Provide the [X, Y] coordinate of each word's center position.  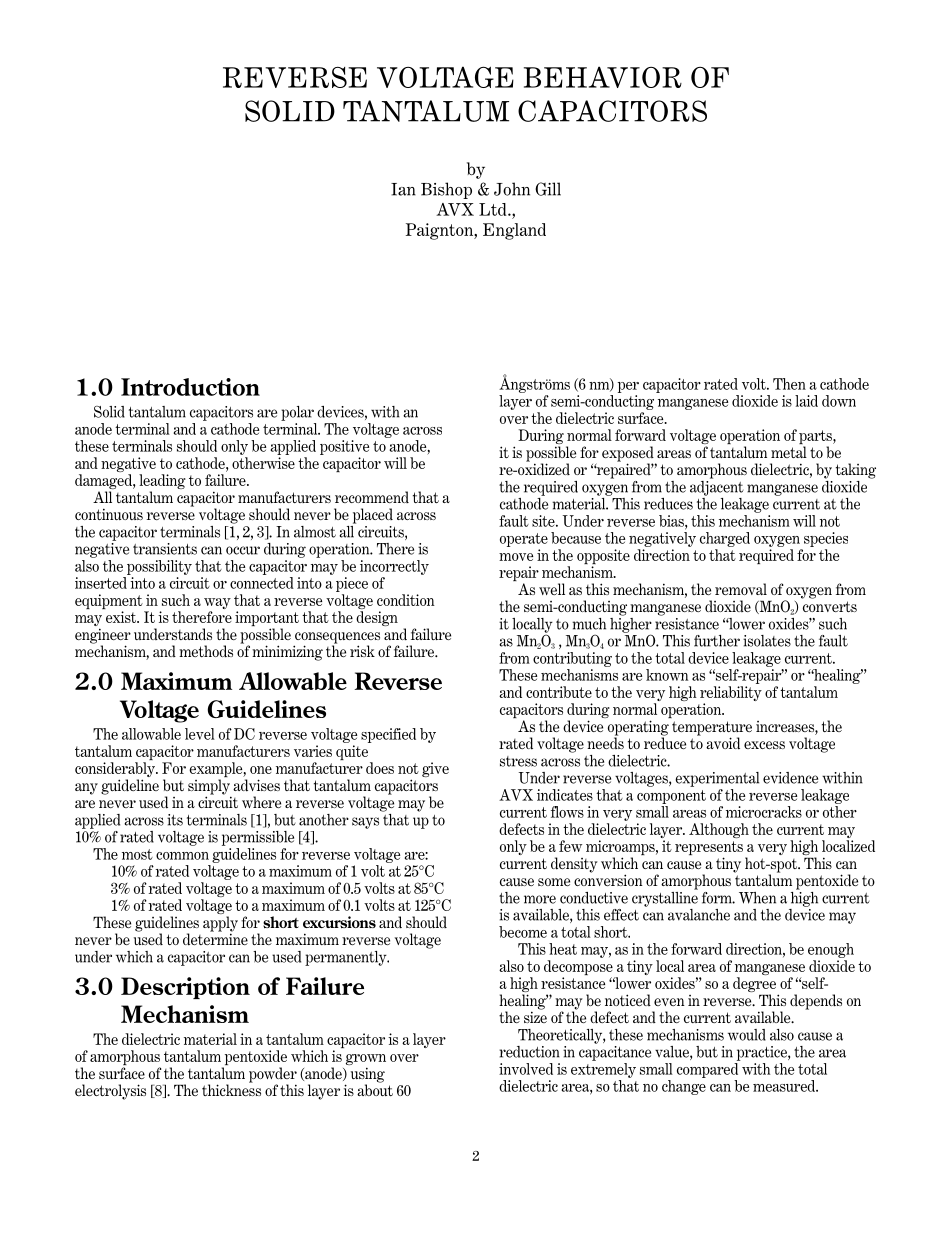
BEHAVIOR [603, 77]
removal [741, 589]
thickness [231, 1089]
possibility [159, 567]
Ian [403, 189]
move [516, 557]
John [512, 189]
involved [526, 1069]
